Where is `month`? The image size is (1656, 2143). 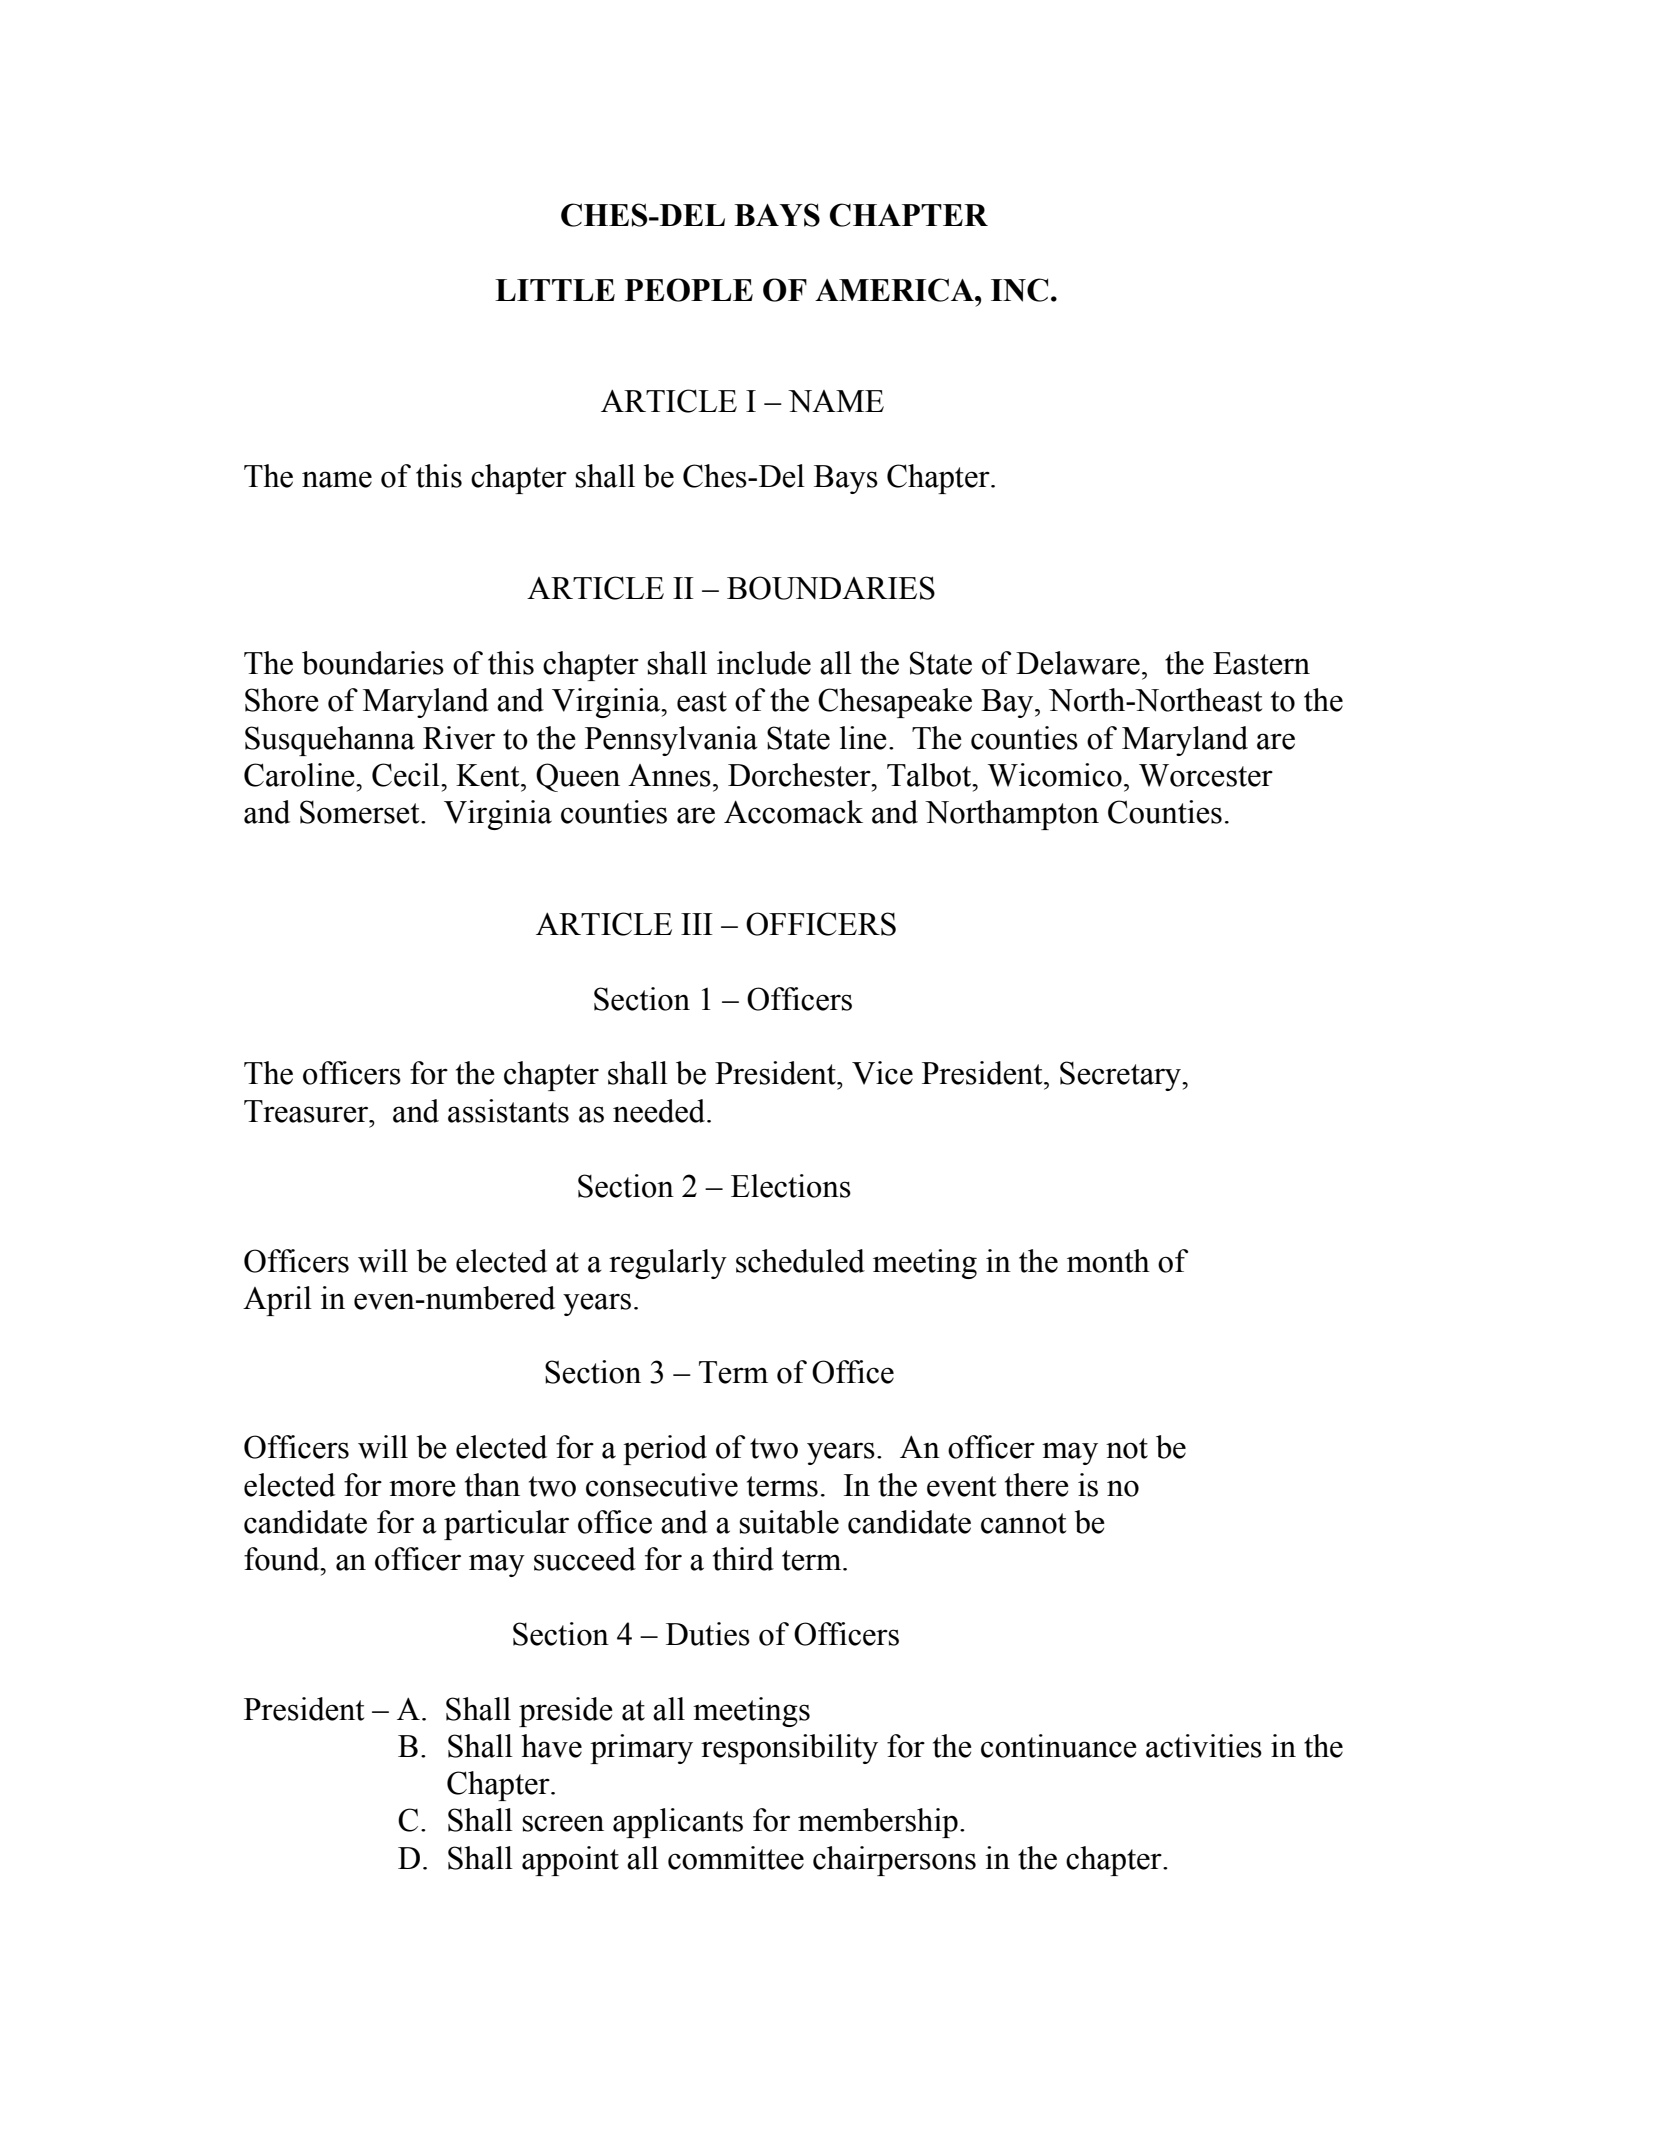
month is located at coordinates (1108, 1261).
